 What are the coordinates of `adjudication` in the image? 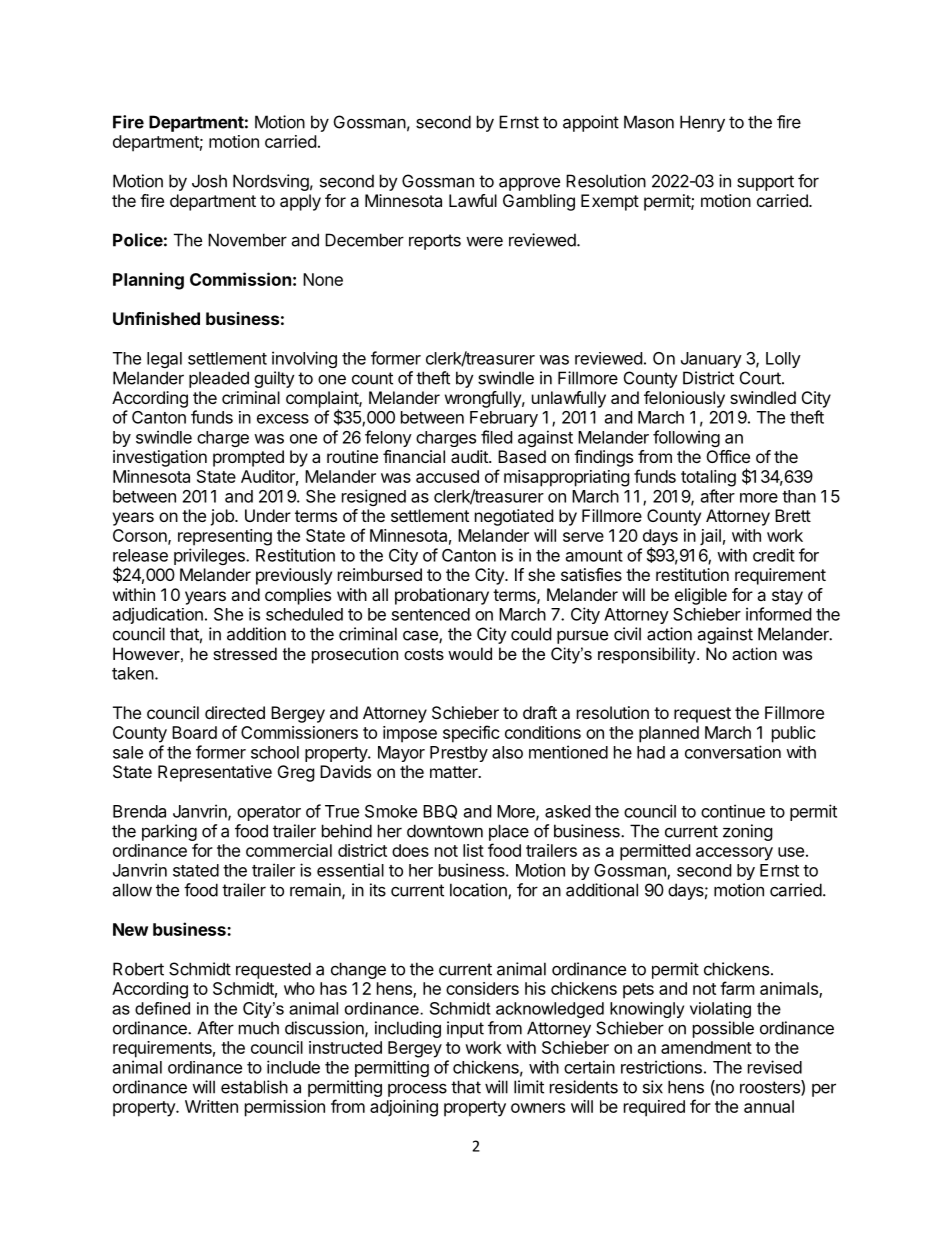 It's located at (158, 615).
